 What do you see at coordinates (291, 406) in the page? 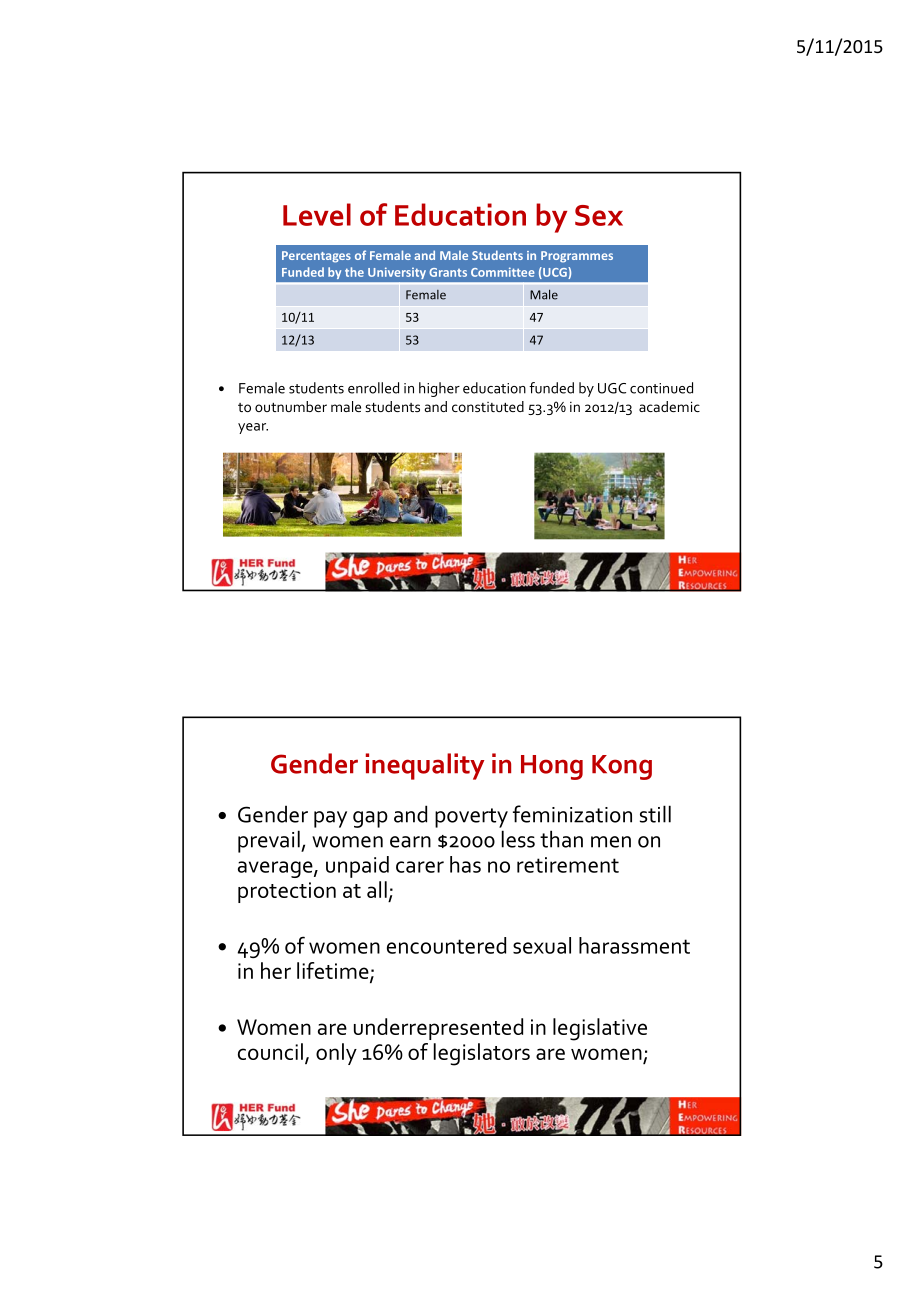
I see `outnumber` at bounding box center [291, 406].
